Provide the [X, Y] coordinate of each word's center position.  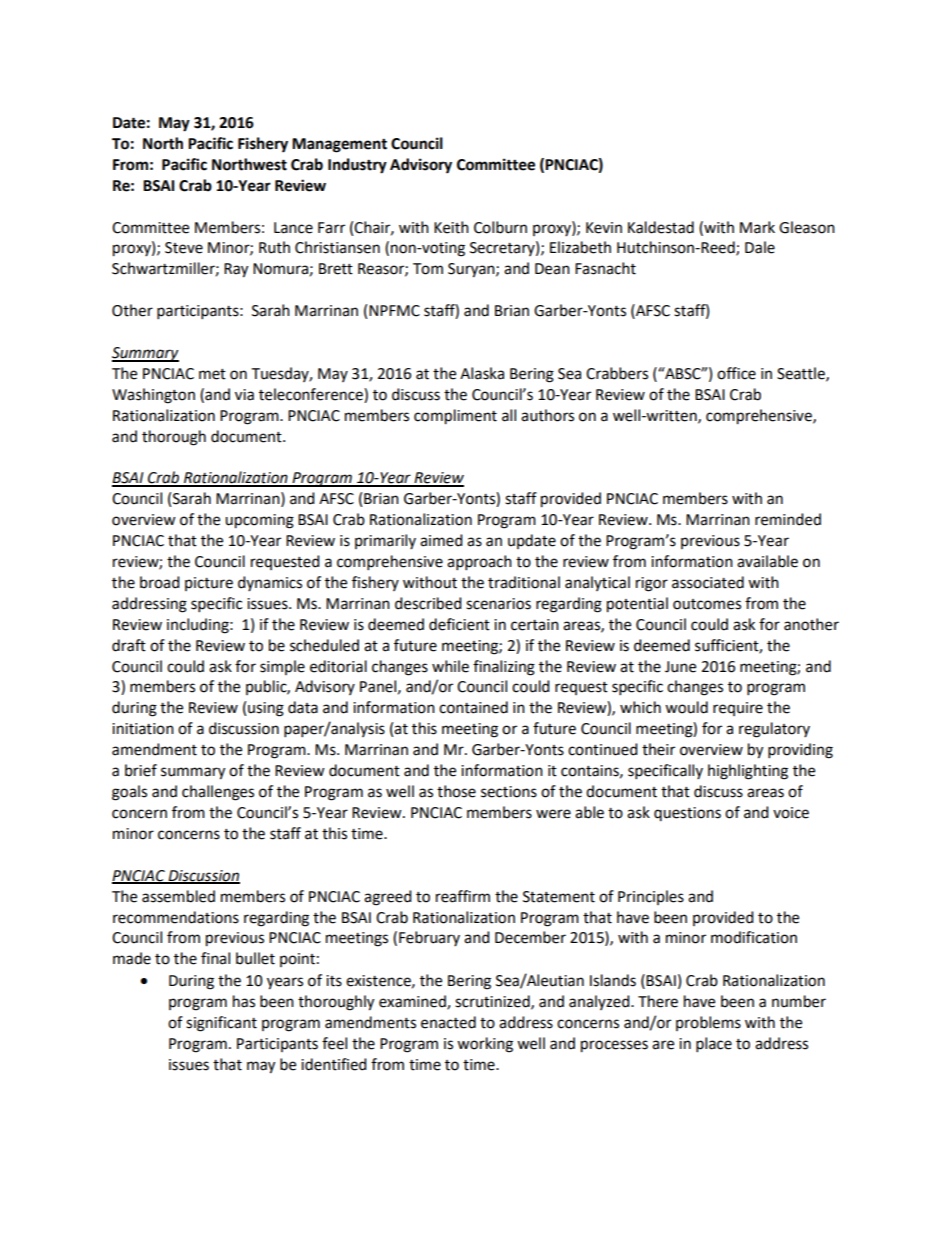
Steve [184, 248]
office [736, 373]
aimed [441, 540]
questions [687, 814]
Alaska [482, 373]
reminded [788, 519]
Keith [451, 227]
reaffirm [463, 896]
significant [221, 1024]
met [212, 374]
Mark [757, 227]
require [738, 709]
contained [473, 707]
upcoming [259, 521]
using [266, 709]
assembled [178, 896]
